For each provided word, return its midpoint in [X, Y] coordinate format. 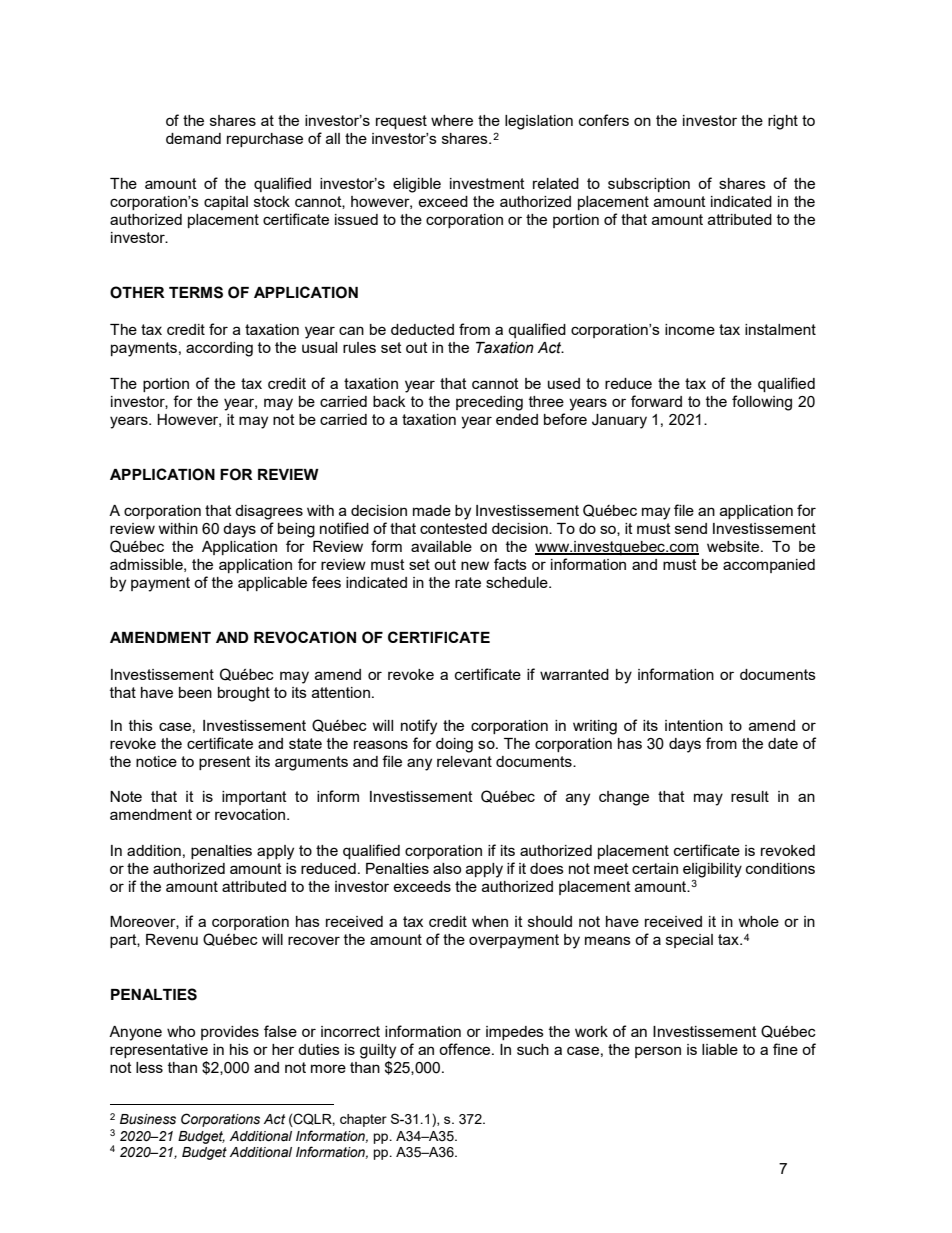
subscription [649, 185]
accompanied [769, 566]
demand [193, 138]
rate [468, 582]
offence [466, 1049]
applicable [272, 584]
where [452, 120]
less [149, 1067]
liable [720, 1049]
